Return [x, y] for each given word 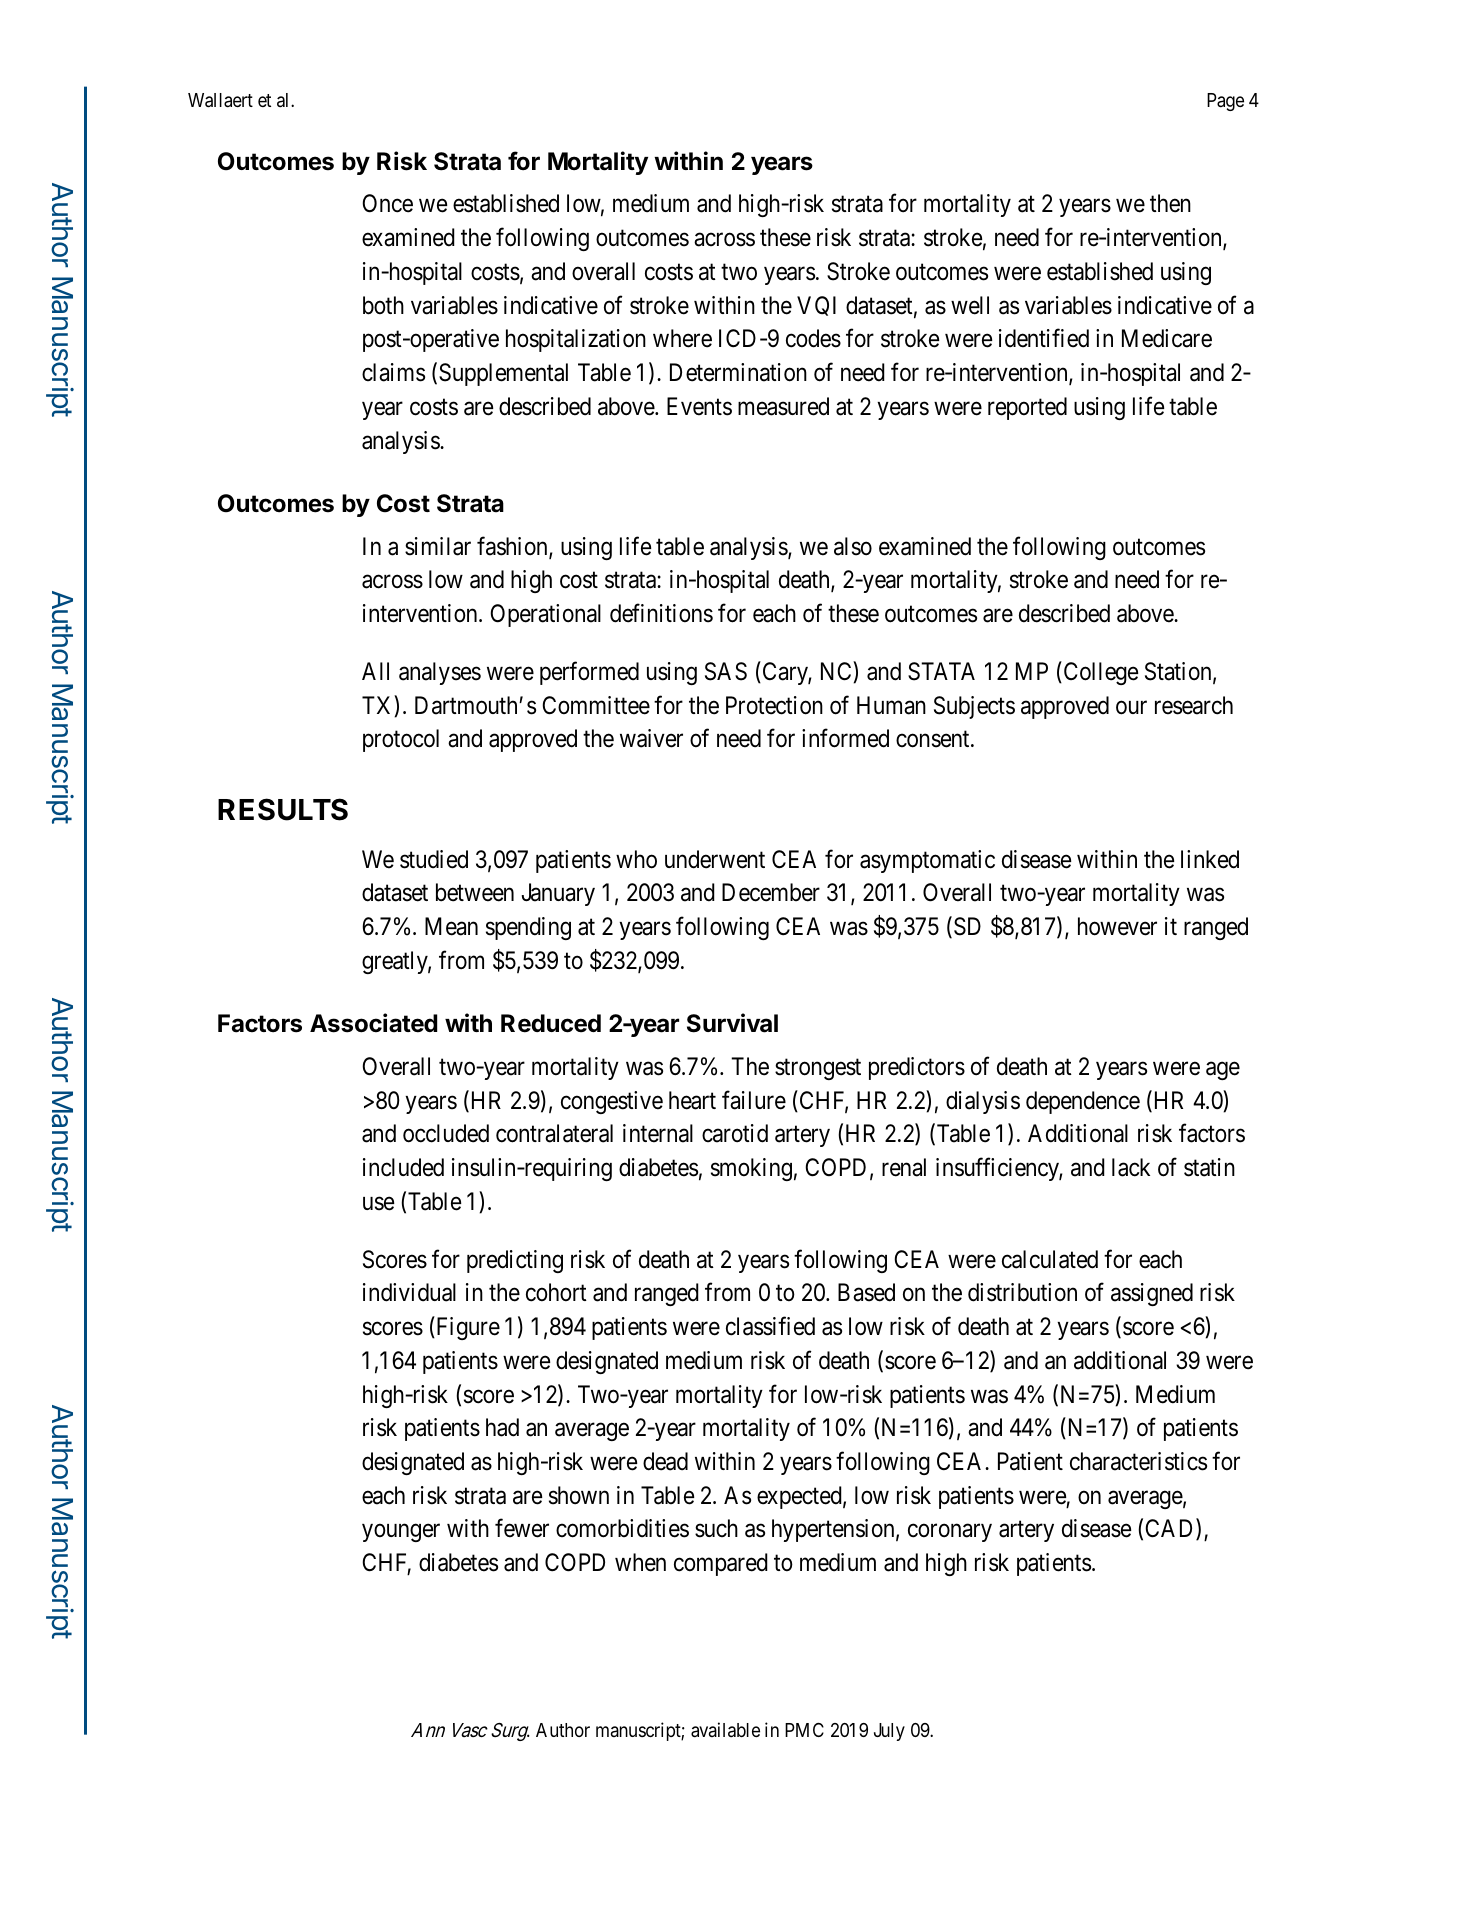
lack [1131, 1167]
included [403, 1167]
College [1099, 673]
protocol [401, 740]
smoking [751, 1169]
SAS [726, 671]
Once [387, 203]
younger [401, 1533]
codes [813, 338]
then [1170, 203]
